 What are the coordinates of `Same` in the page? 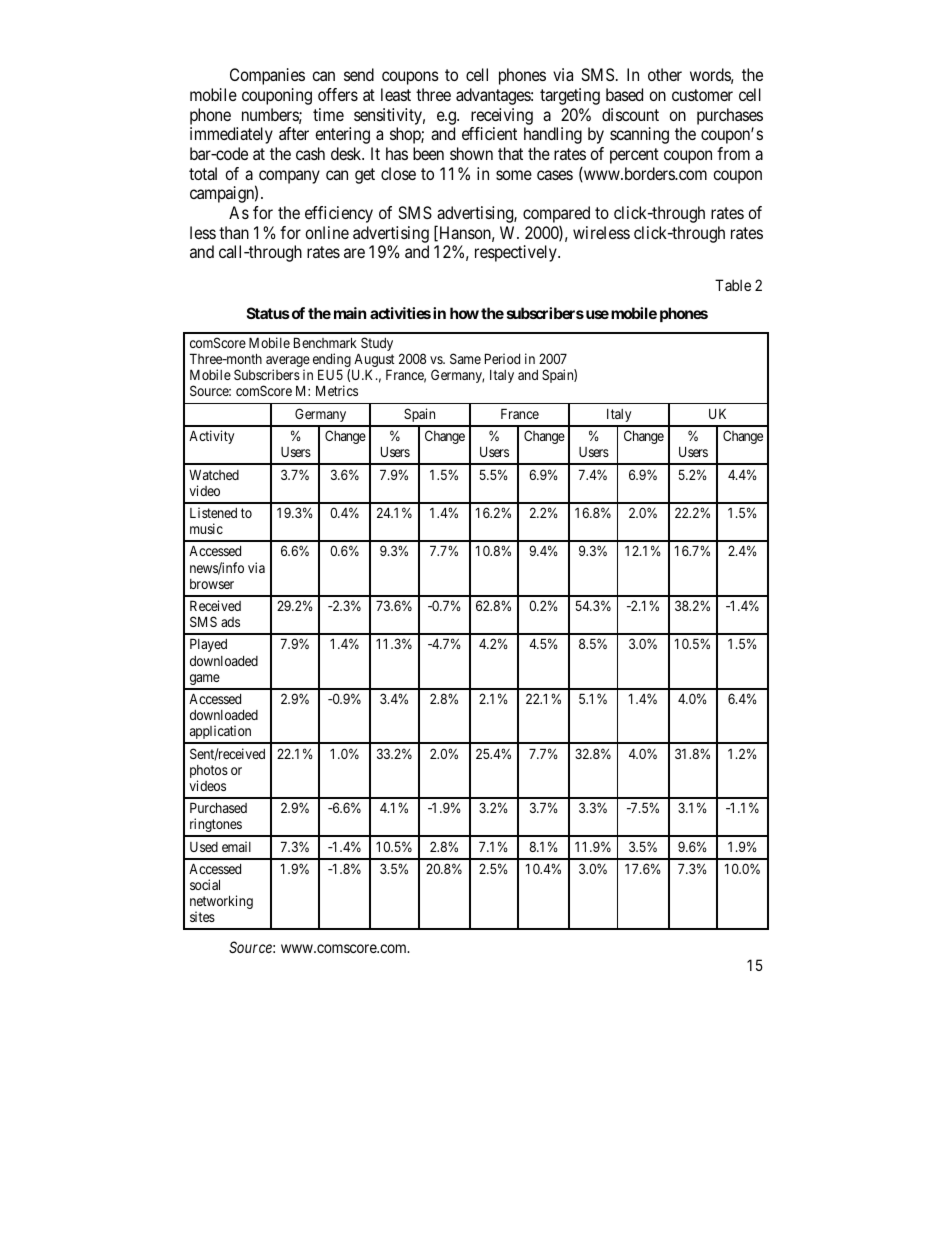 It's located at (465, 358).
